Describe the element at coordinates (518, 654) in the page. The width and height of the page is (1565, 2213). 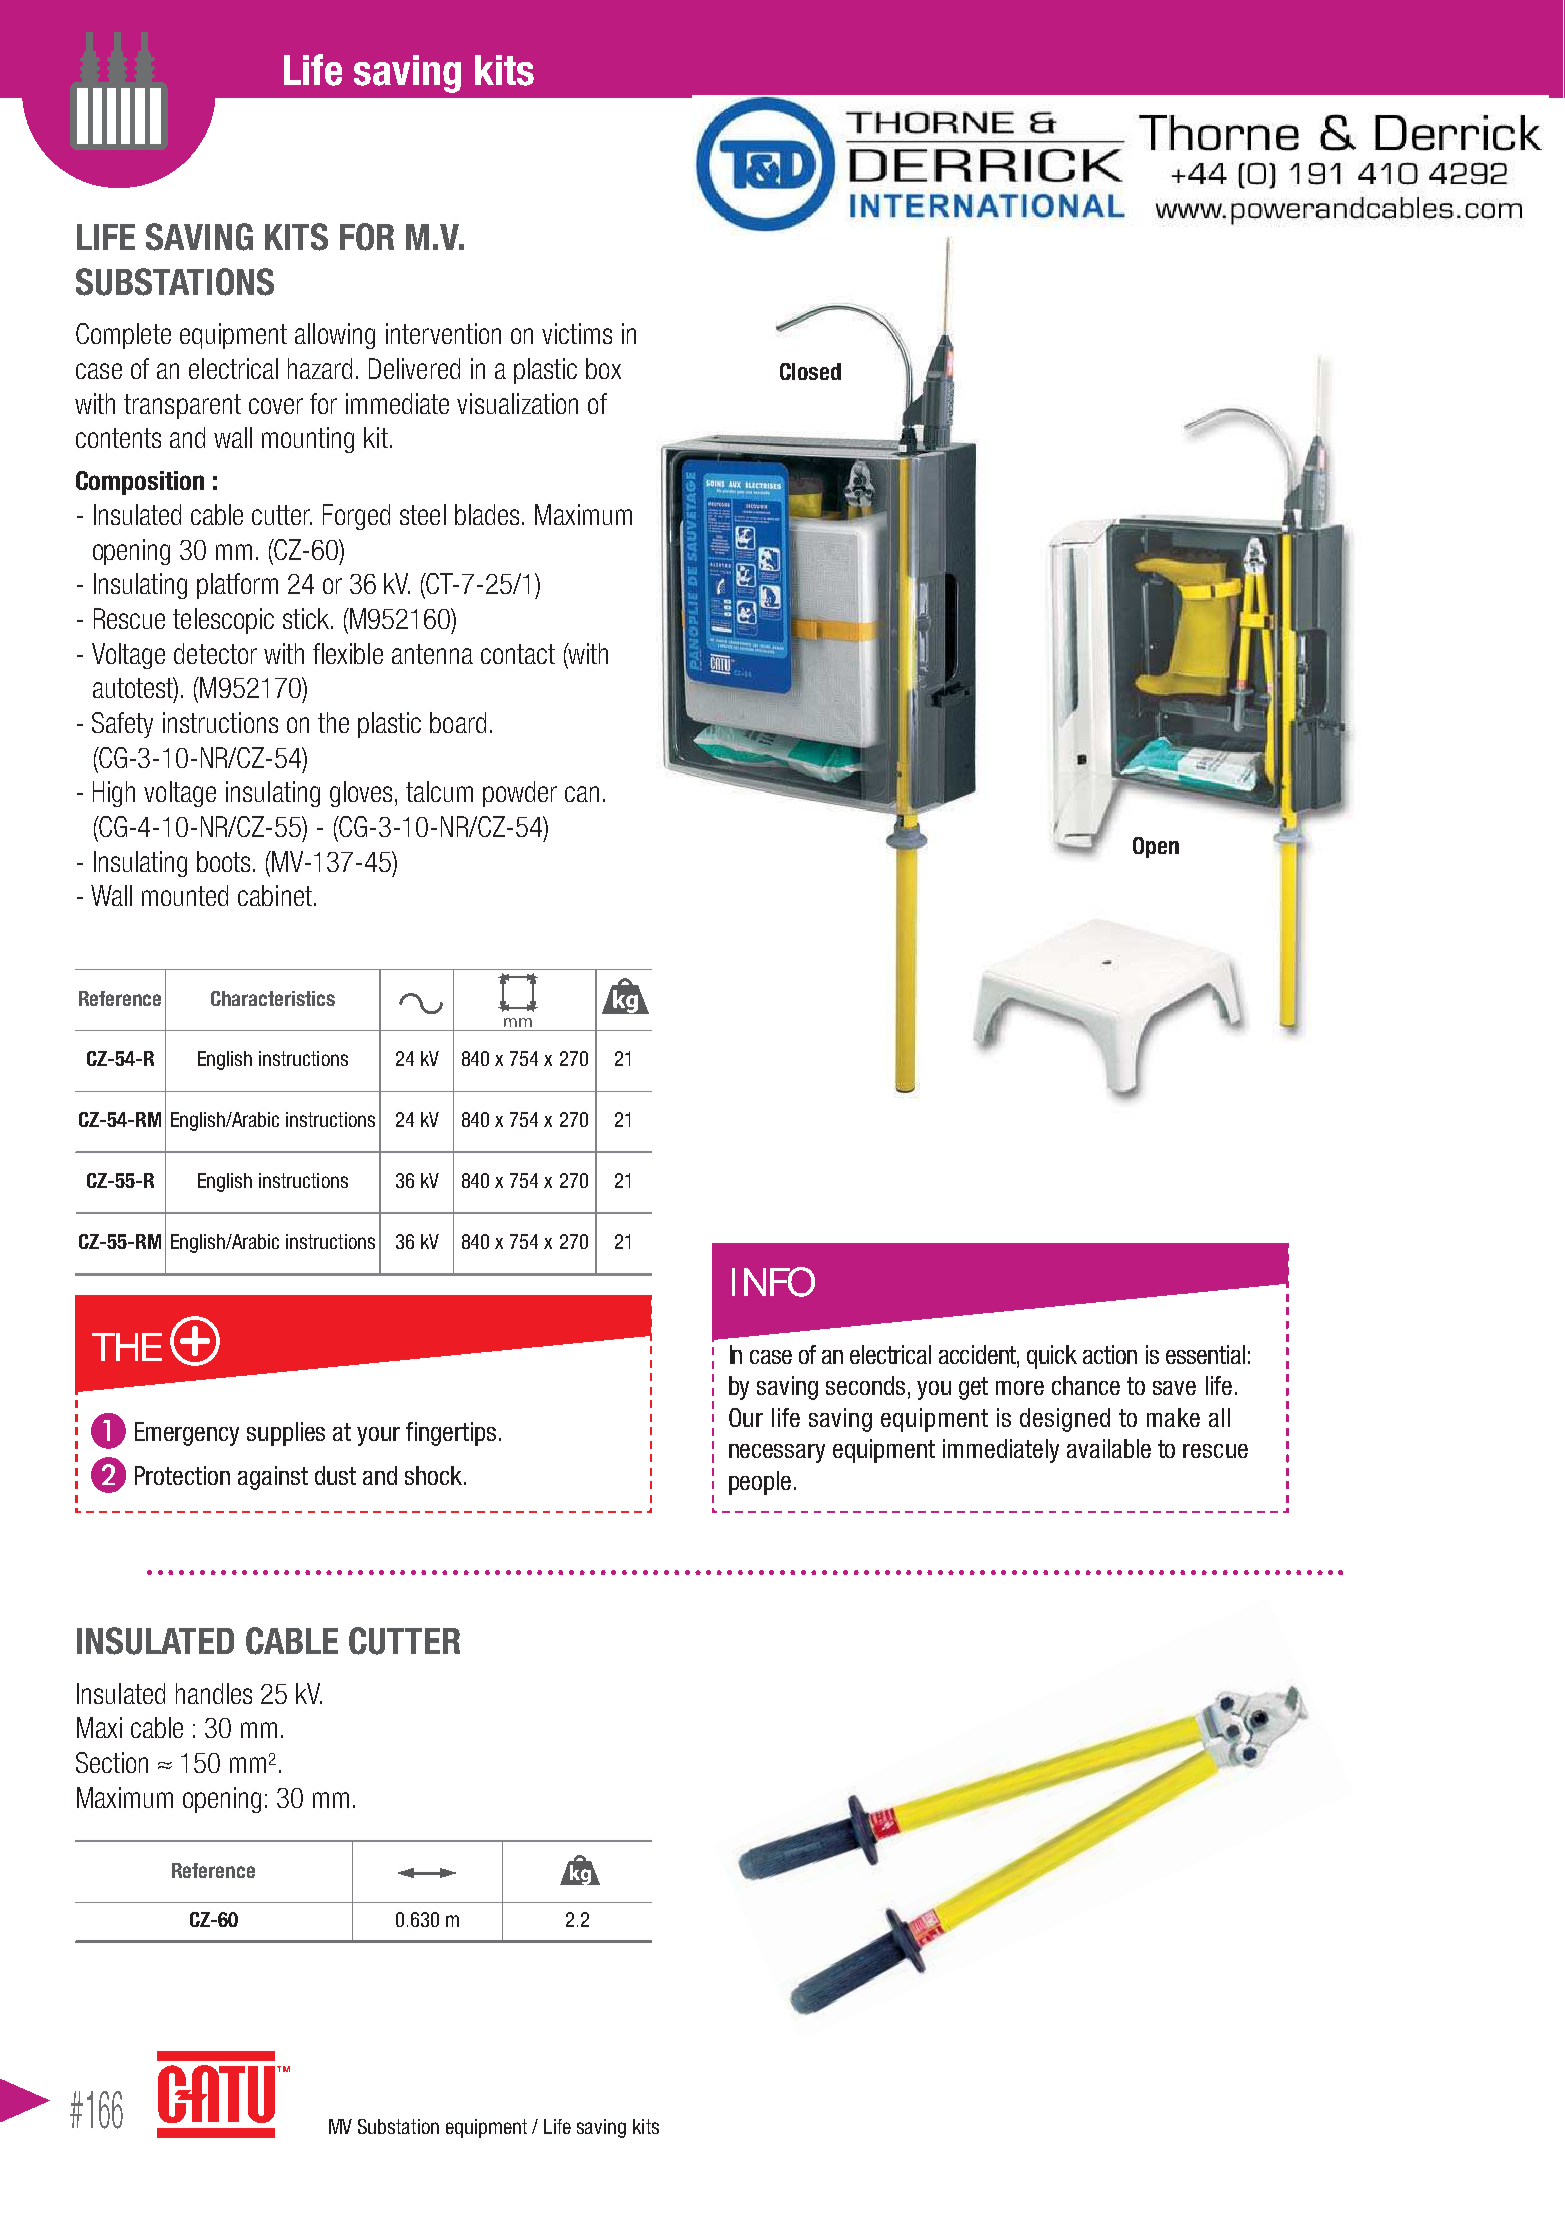
I see `contact` at that location.
